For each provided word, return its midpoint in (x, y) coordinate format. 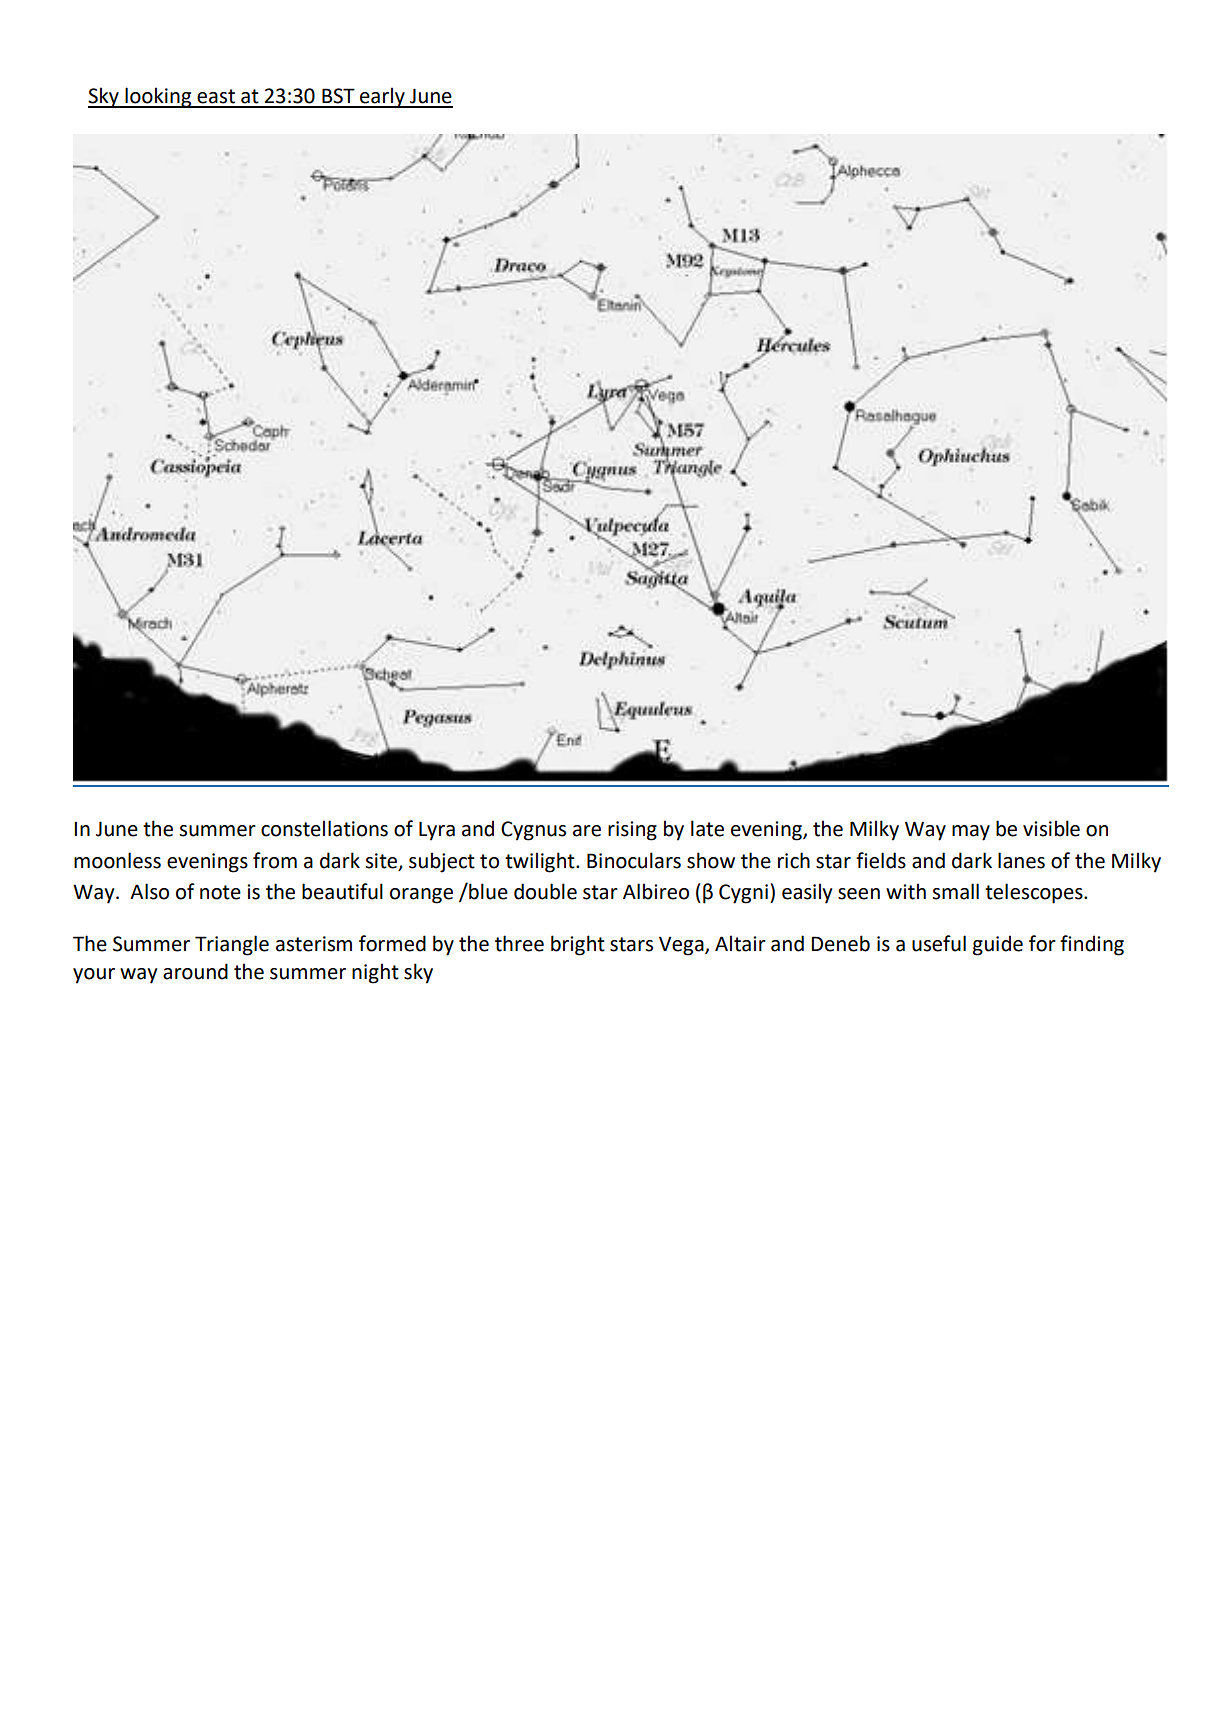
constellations (324, 828)
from (275, 860)
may (971, 833)
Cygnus (533, 831)
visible (1051, 828)
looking (158, 97)
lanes (1021, 860)
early (382, 97)
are (587, 831)
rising (632, 831)
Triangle (232, 945)
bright (578, 945)
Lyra (437, 831)
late (707, 828)
